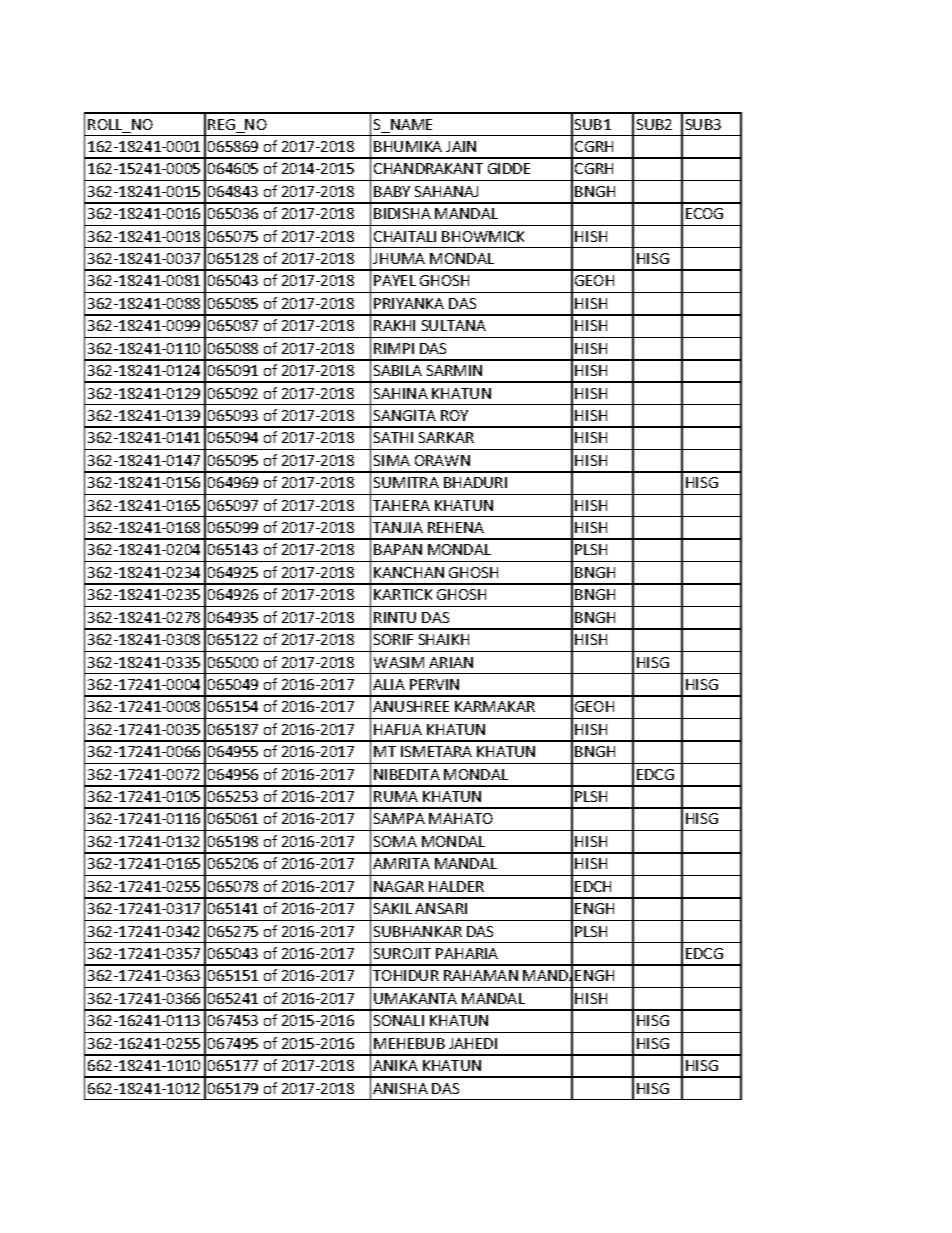 The image size is (952, 1233). Describe the element at coordinates (451, 662) in the image. I see `ARIAN` at that location.
